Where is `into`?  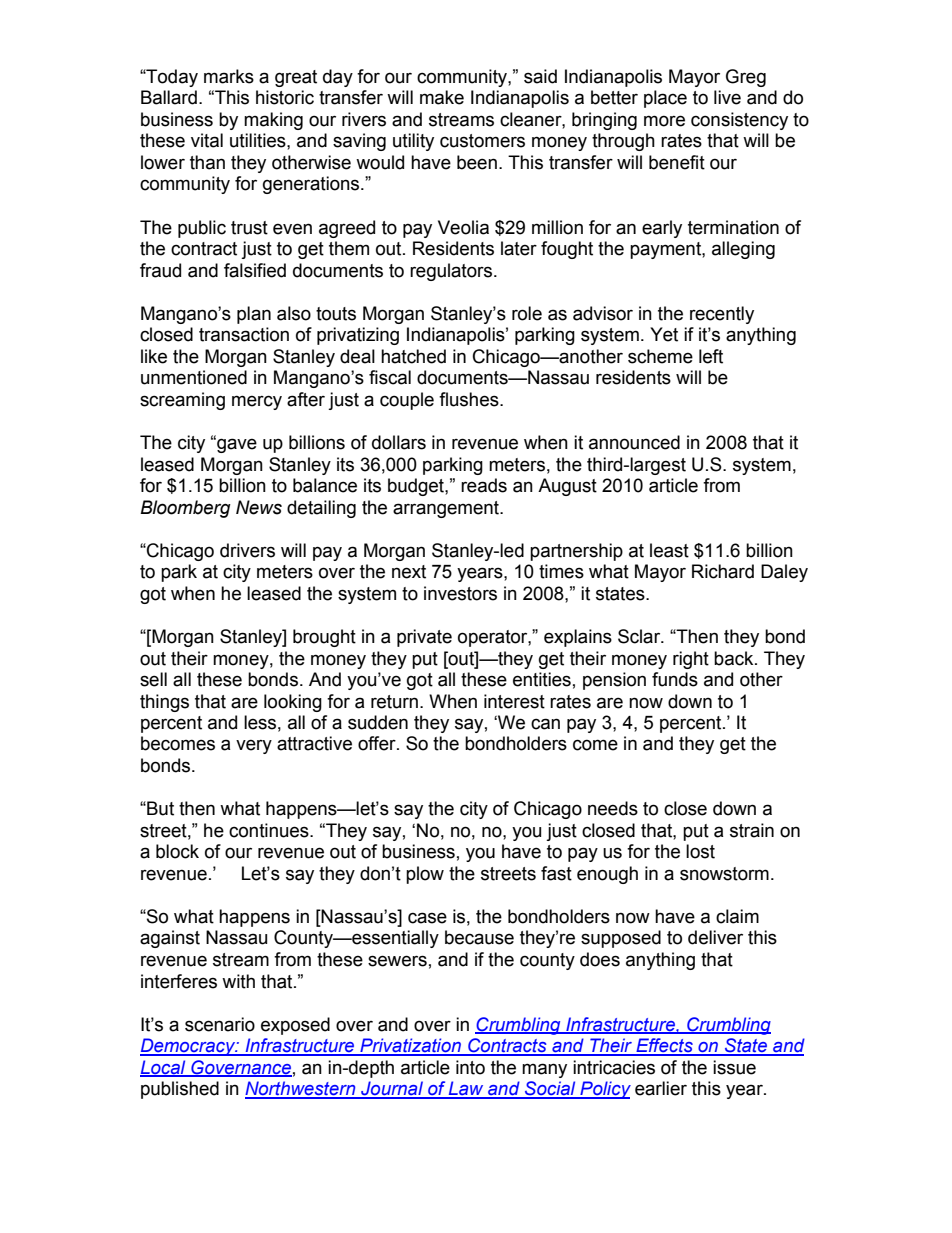 into is located at coordinates (470, 1067).
